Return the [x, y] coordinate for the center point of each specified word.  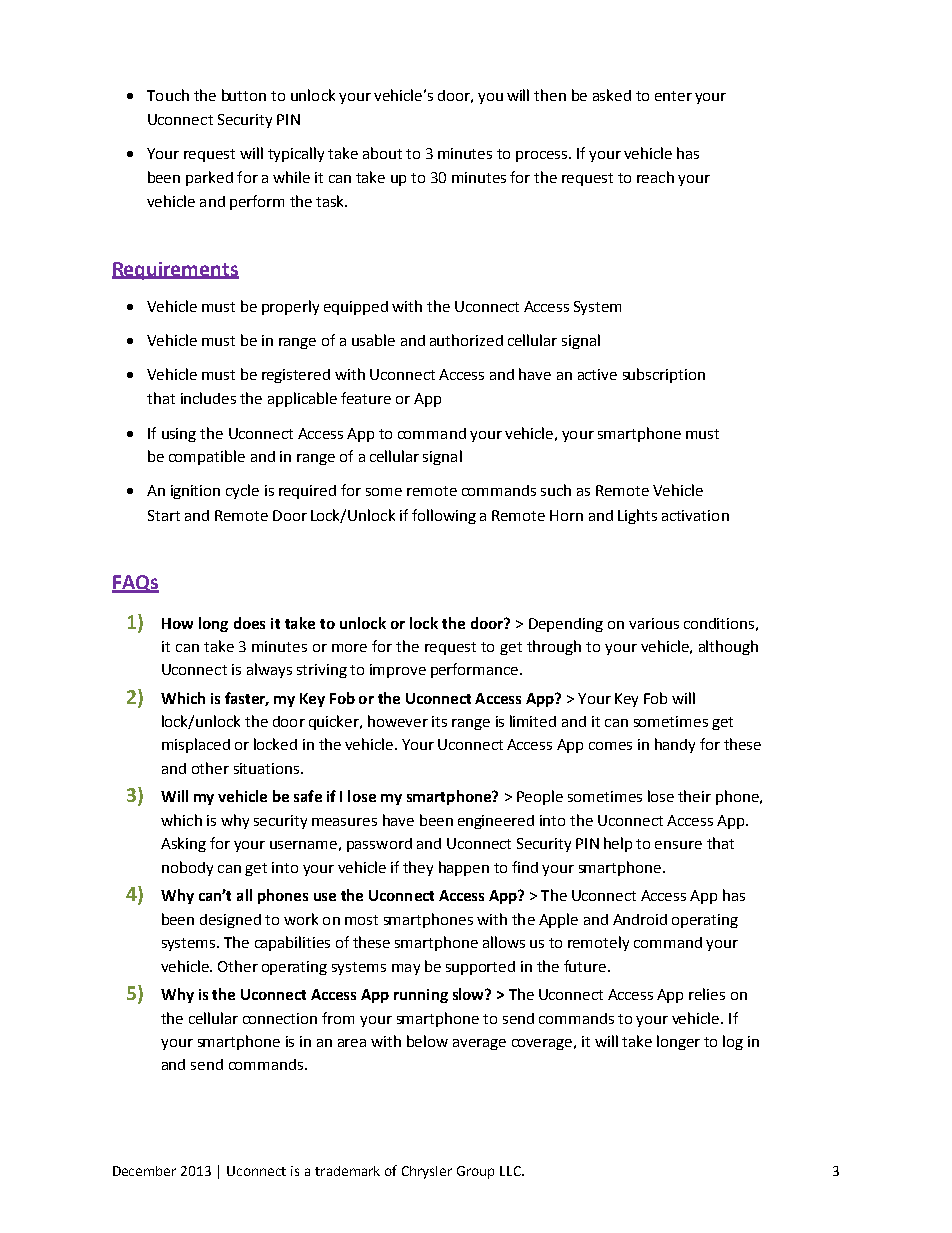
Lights [637, 516]
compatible [207, 457]
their [694, 796]
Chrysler [427, 1172]
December [144, 1171]
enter [673, 96]
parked [209, 178]
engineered [496, 822]
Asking [183, 844]
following [444, 516]
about [382, 153]
